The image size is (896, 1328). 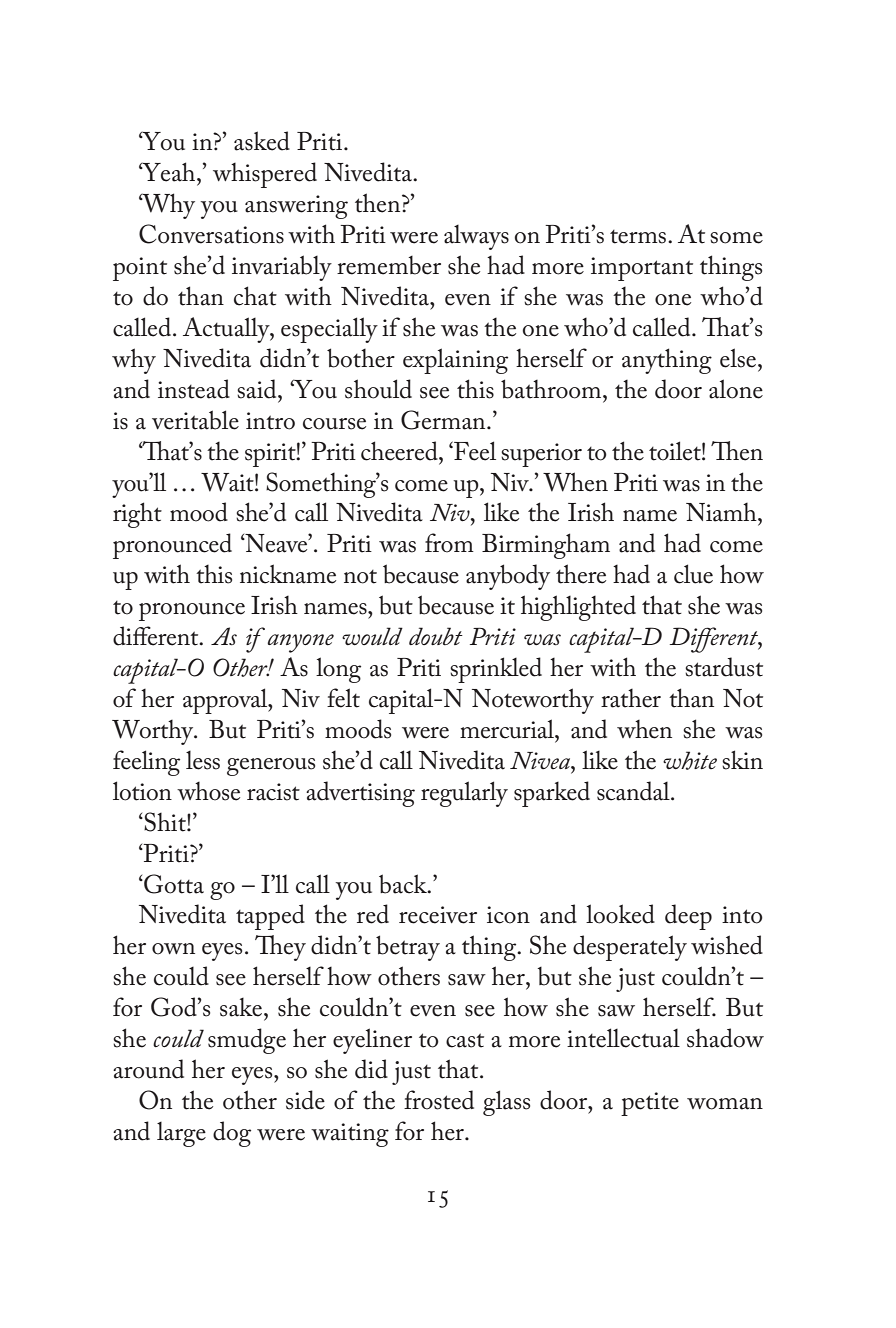 What do you see at coordinates (476, 237) in the screenshot?
I see `always` at bounding box center [476, 237].
